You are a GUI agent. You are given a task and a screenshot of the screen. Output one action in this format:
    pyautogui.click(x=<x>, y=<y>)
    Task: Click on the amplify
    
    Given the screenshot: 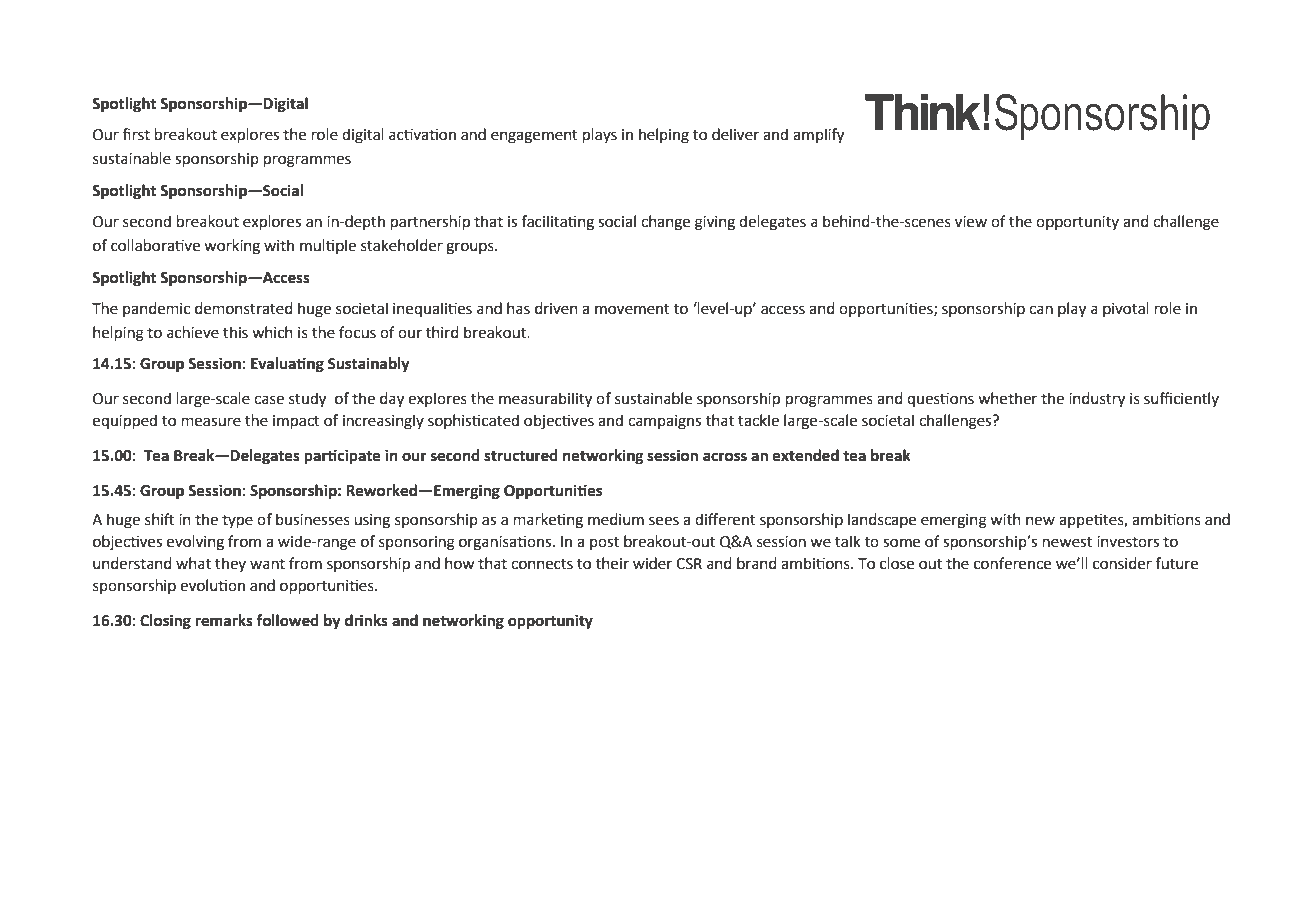 What is the action you would take?
    pyautogui.click(x=818, y=136)
